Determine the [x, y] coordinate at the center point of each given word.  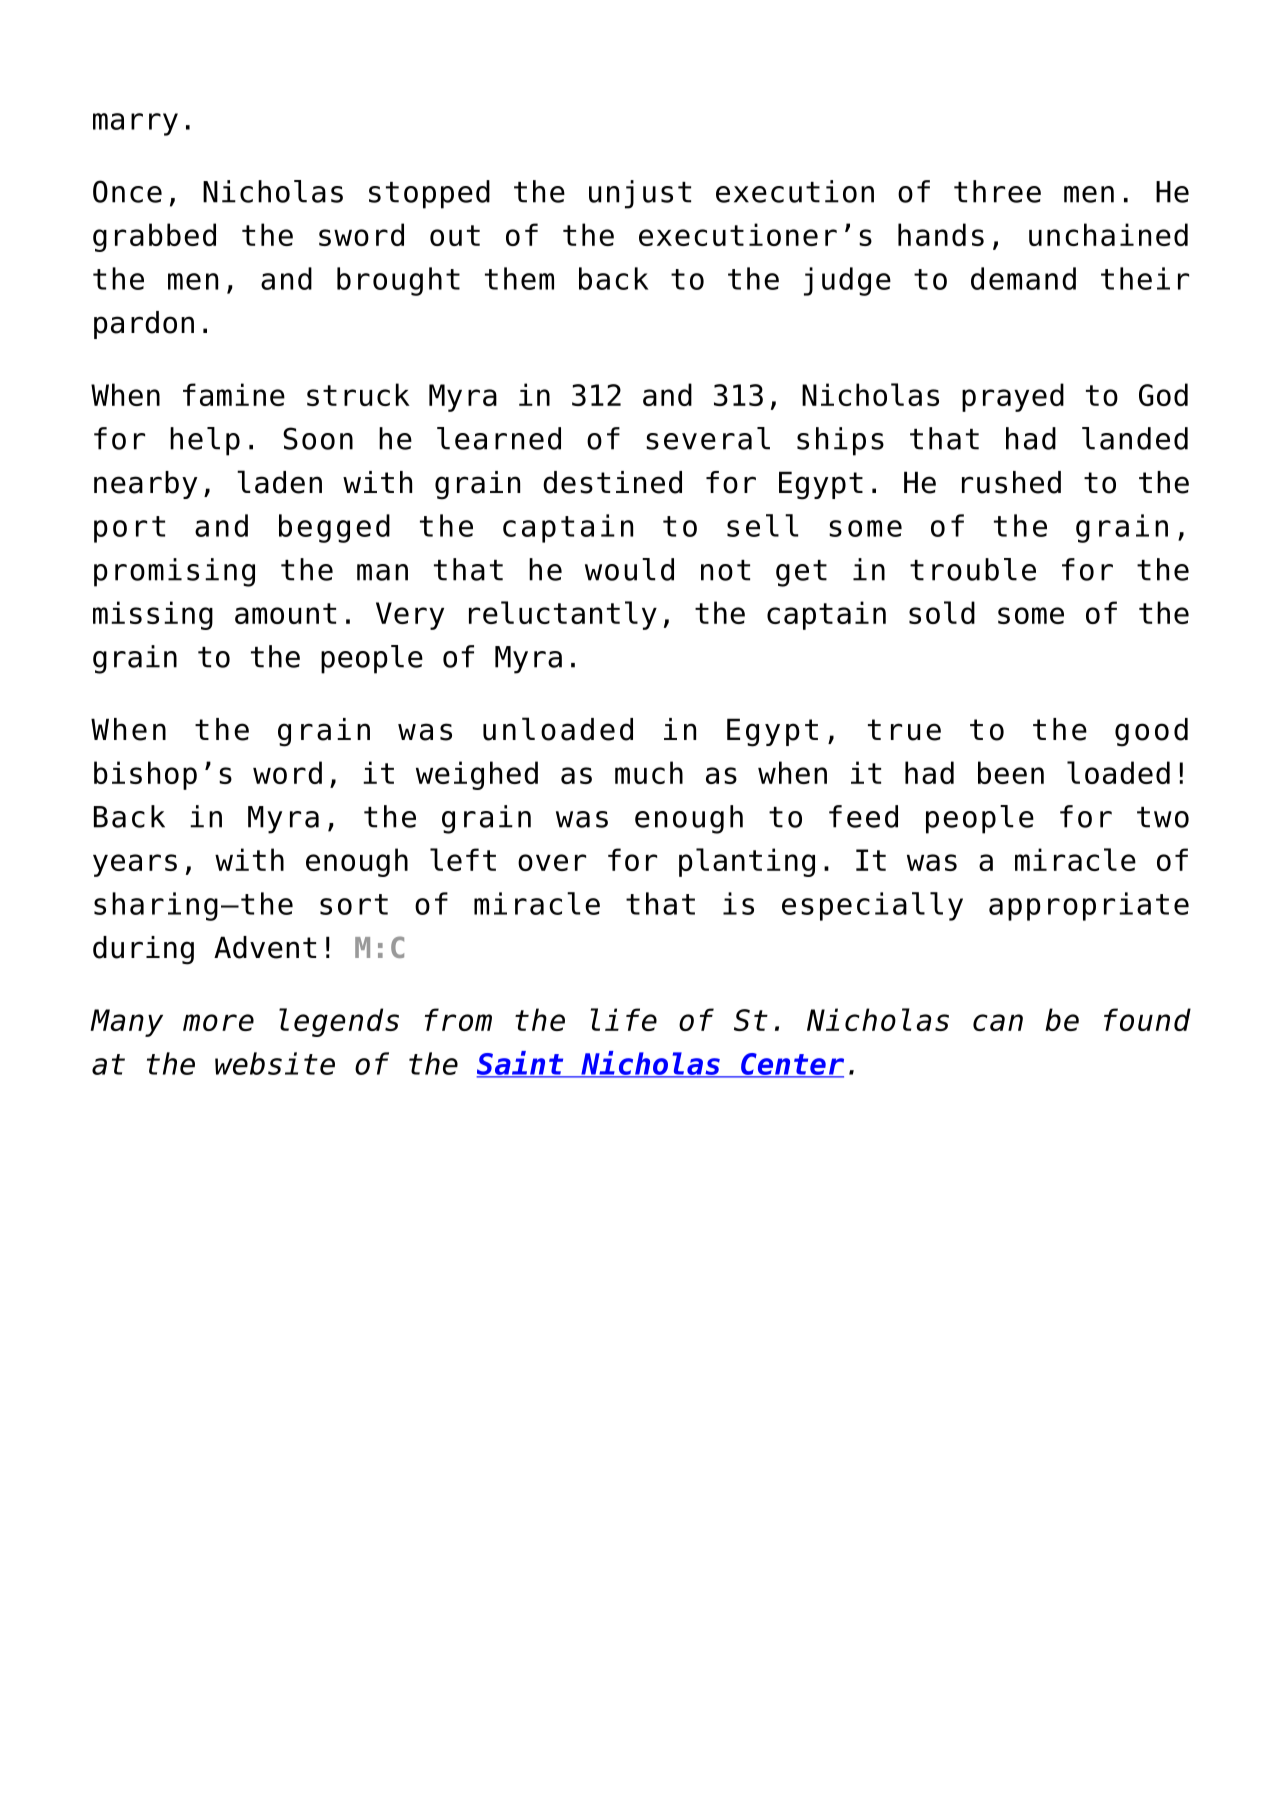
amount [285, 613]
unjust [640, 194]
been [1011, 772]
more [218, 1022]
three [997, 191]
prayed [1013, 397]
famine [234, 394]
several [708, 438]
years [135, 865]
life [624, 1019]
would [629, 569]
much [649, 772]
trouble [973, 569]
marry [135, 124]
